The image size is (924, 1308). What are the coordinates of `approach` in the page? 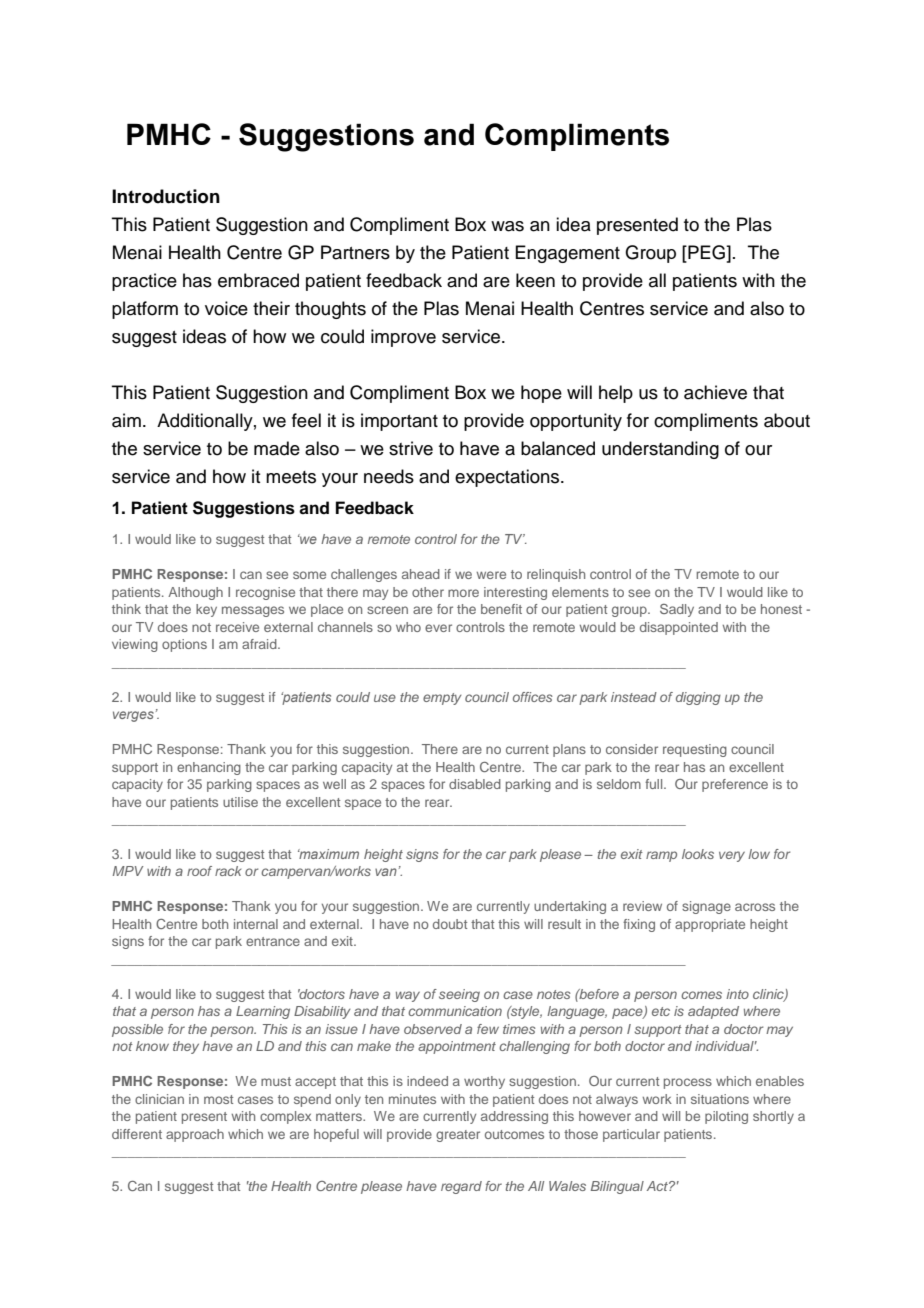 It's located at (195, 1135).
